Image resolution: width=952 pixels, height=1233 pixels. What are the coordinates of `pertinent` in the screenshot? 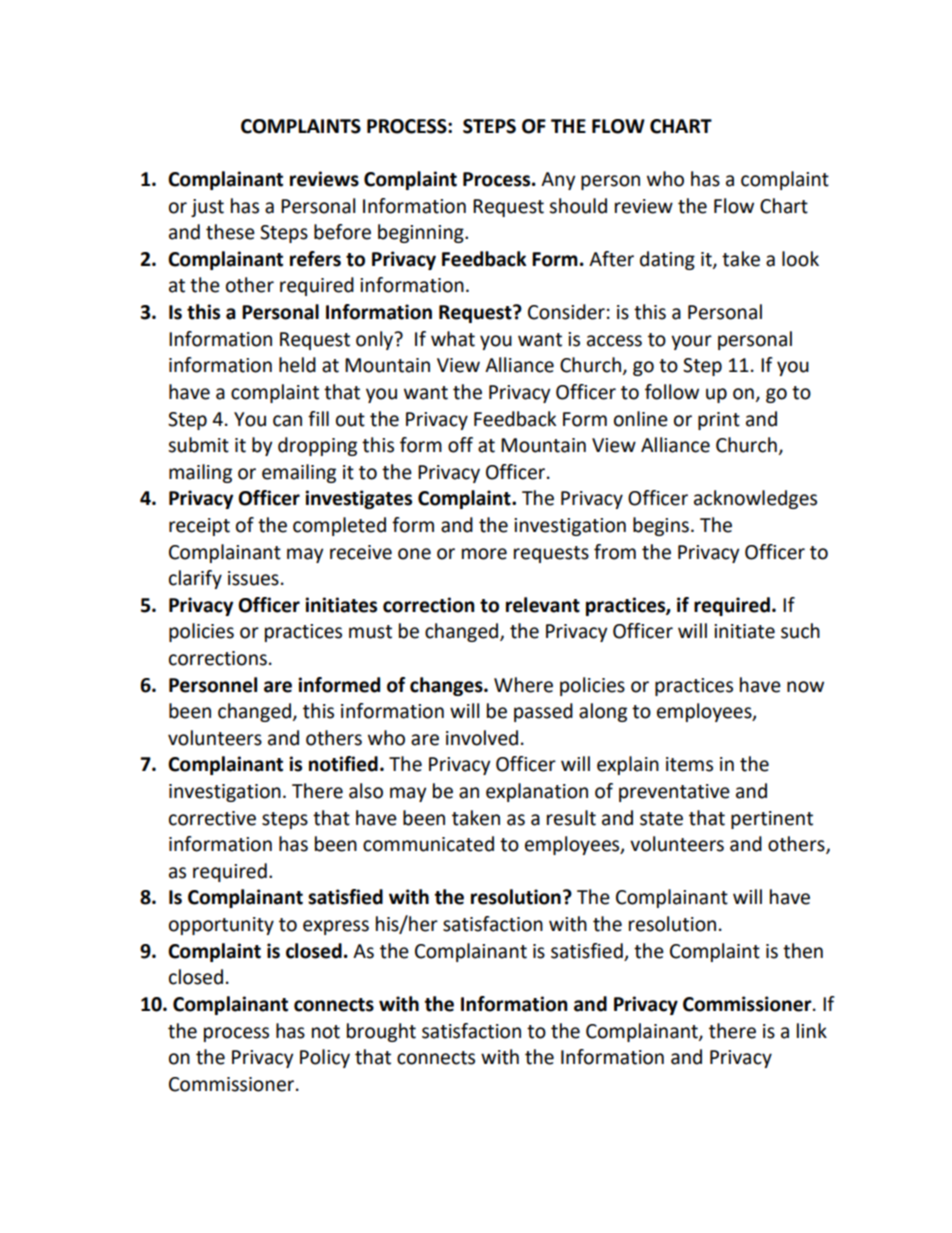 It's located at (772, 820).
